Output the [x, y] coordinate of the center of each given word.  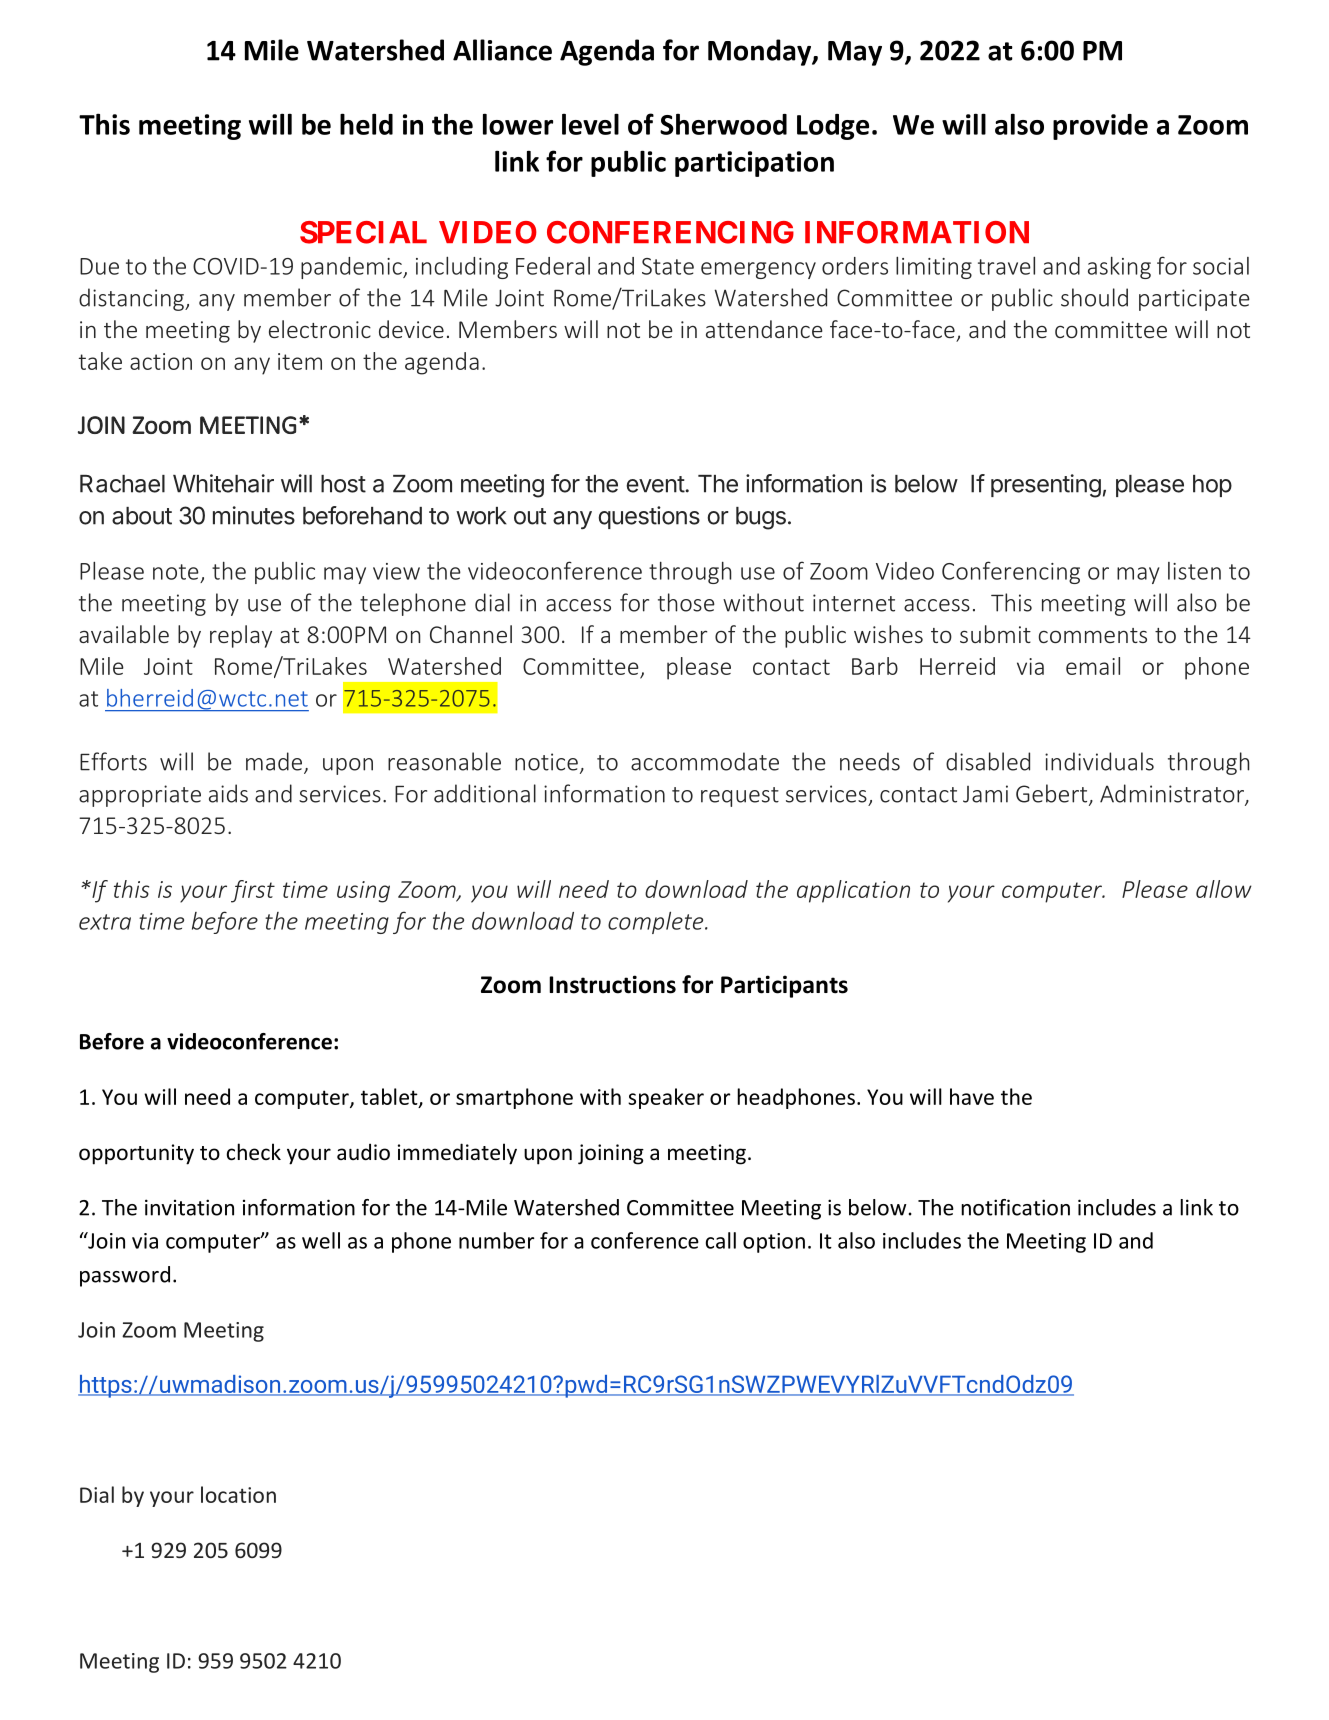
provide [1100, 127]
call [721, 1240]
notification [1015, 1207]
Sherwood [723, 124]
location [238, 1494]
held [366, 124]
